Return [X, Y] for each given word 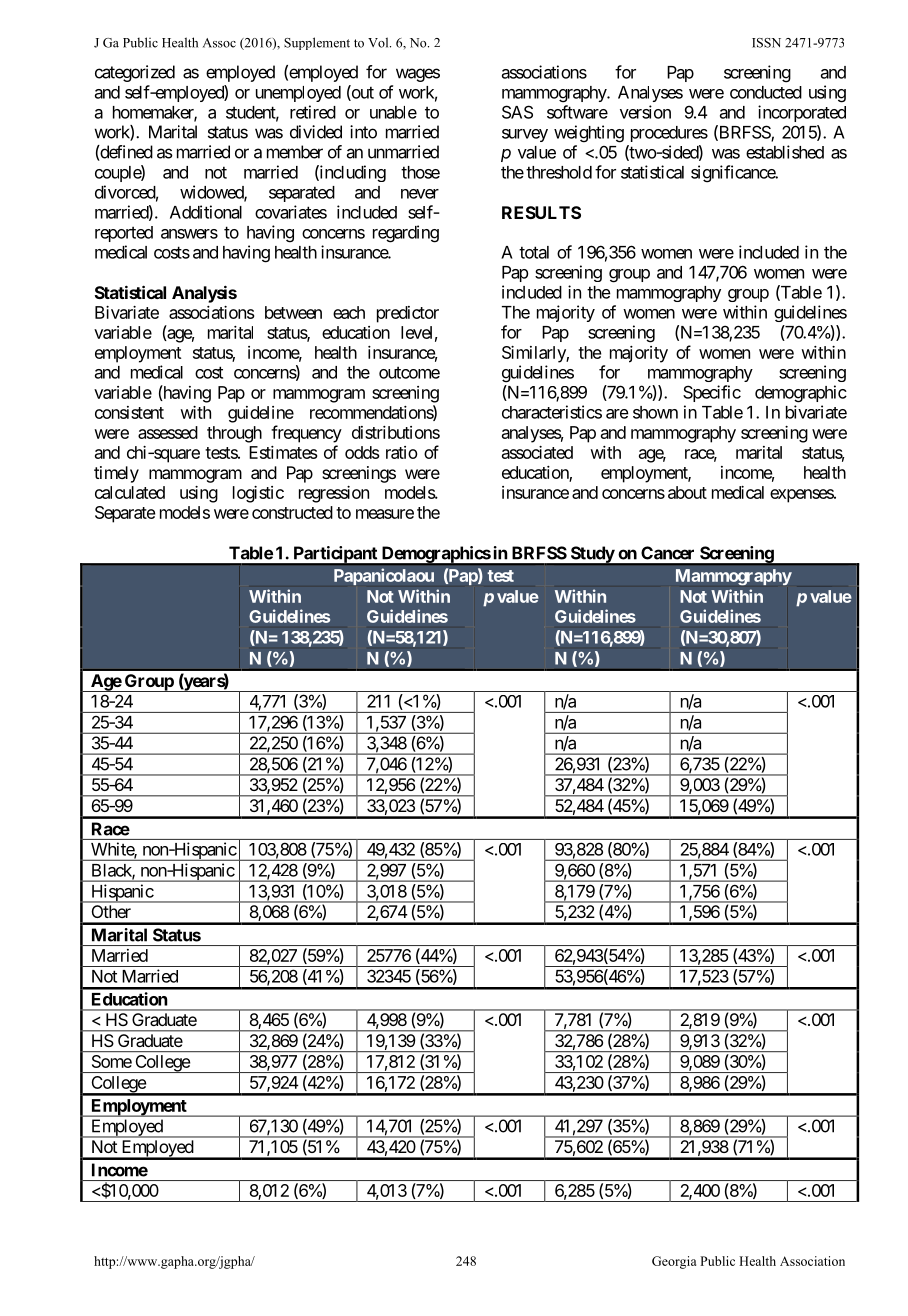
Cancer [667, 553]
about [687, 492]
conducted [766, 92]
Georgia [674, 1262]
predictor [408, 314]
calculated [130, 492]
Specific [712, 393]
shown [655, 412]
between [293, 312]
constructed [292, 512]
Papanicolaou [384, 576]
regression [334, 494]
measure [385, 514]
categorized [135, 73]
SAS [517, 112]
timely [116, 474]
